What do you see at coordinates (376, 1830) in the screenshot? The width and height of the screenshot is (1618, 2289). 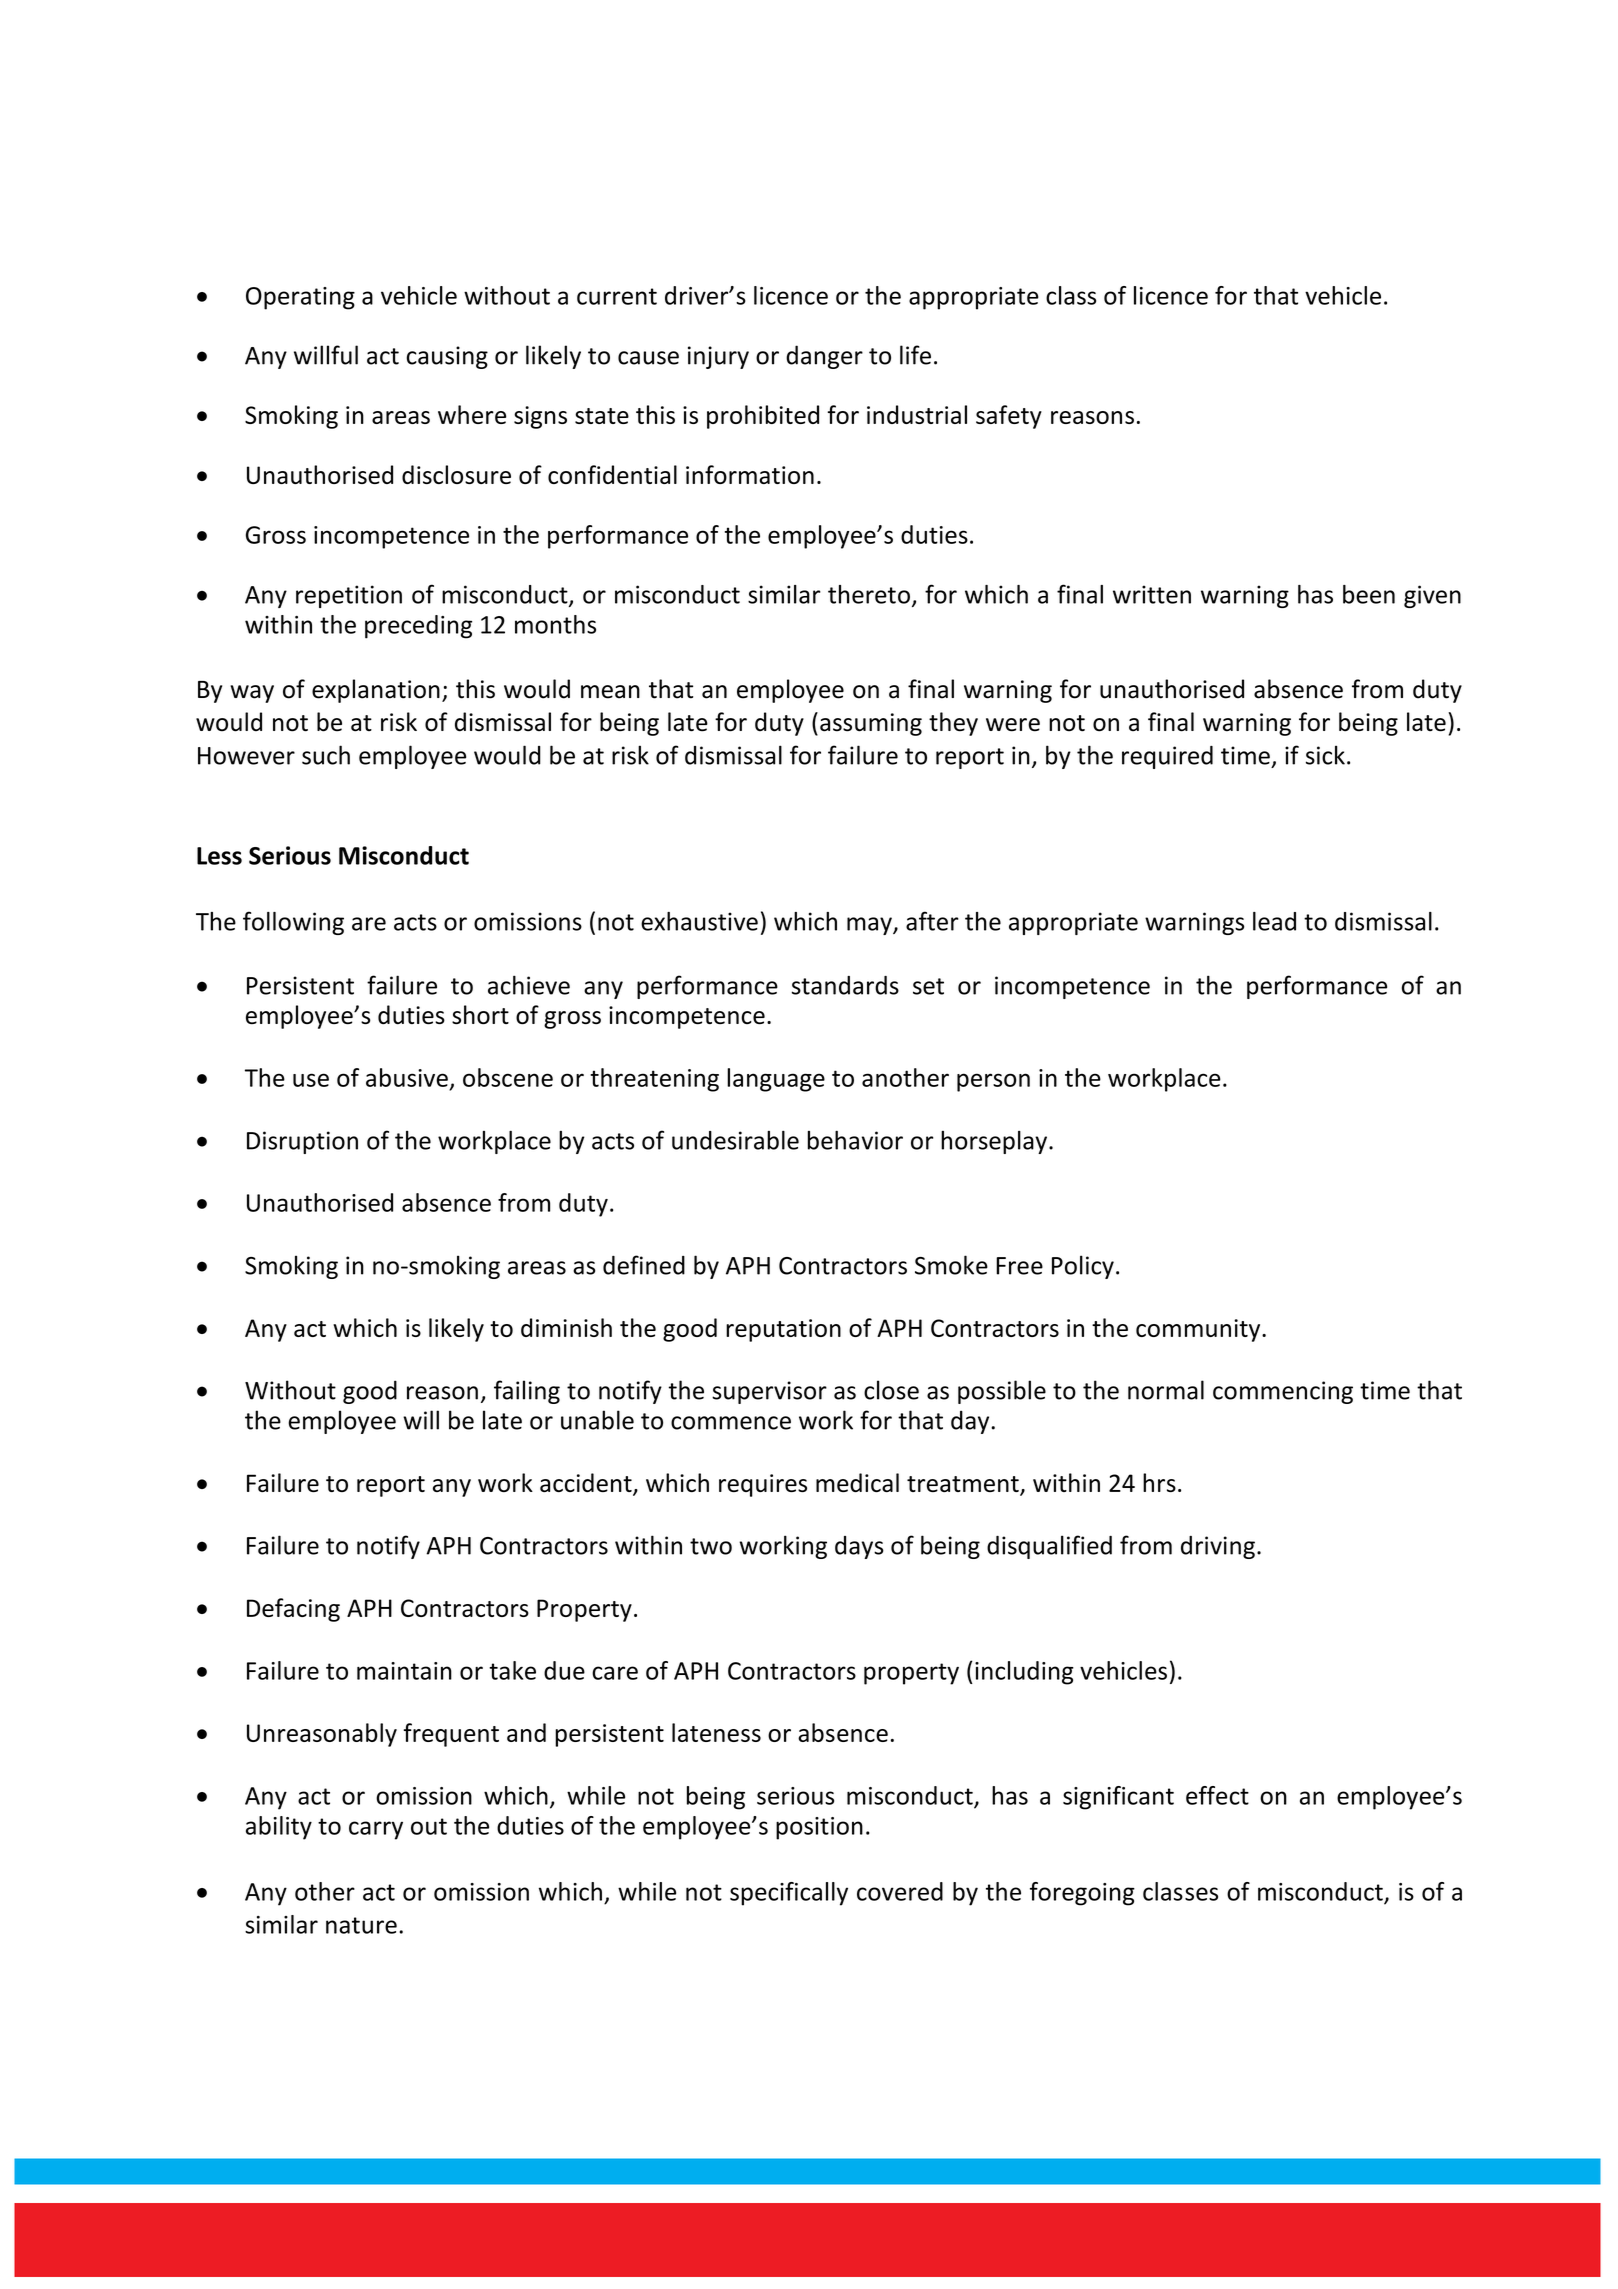 I see `carry` at bounding box center [376, 1830].
